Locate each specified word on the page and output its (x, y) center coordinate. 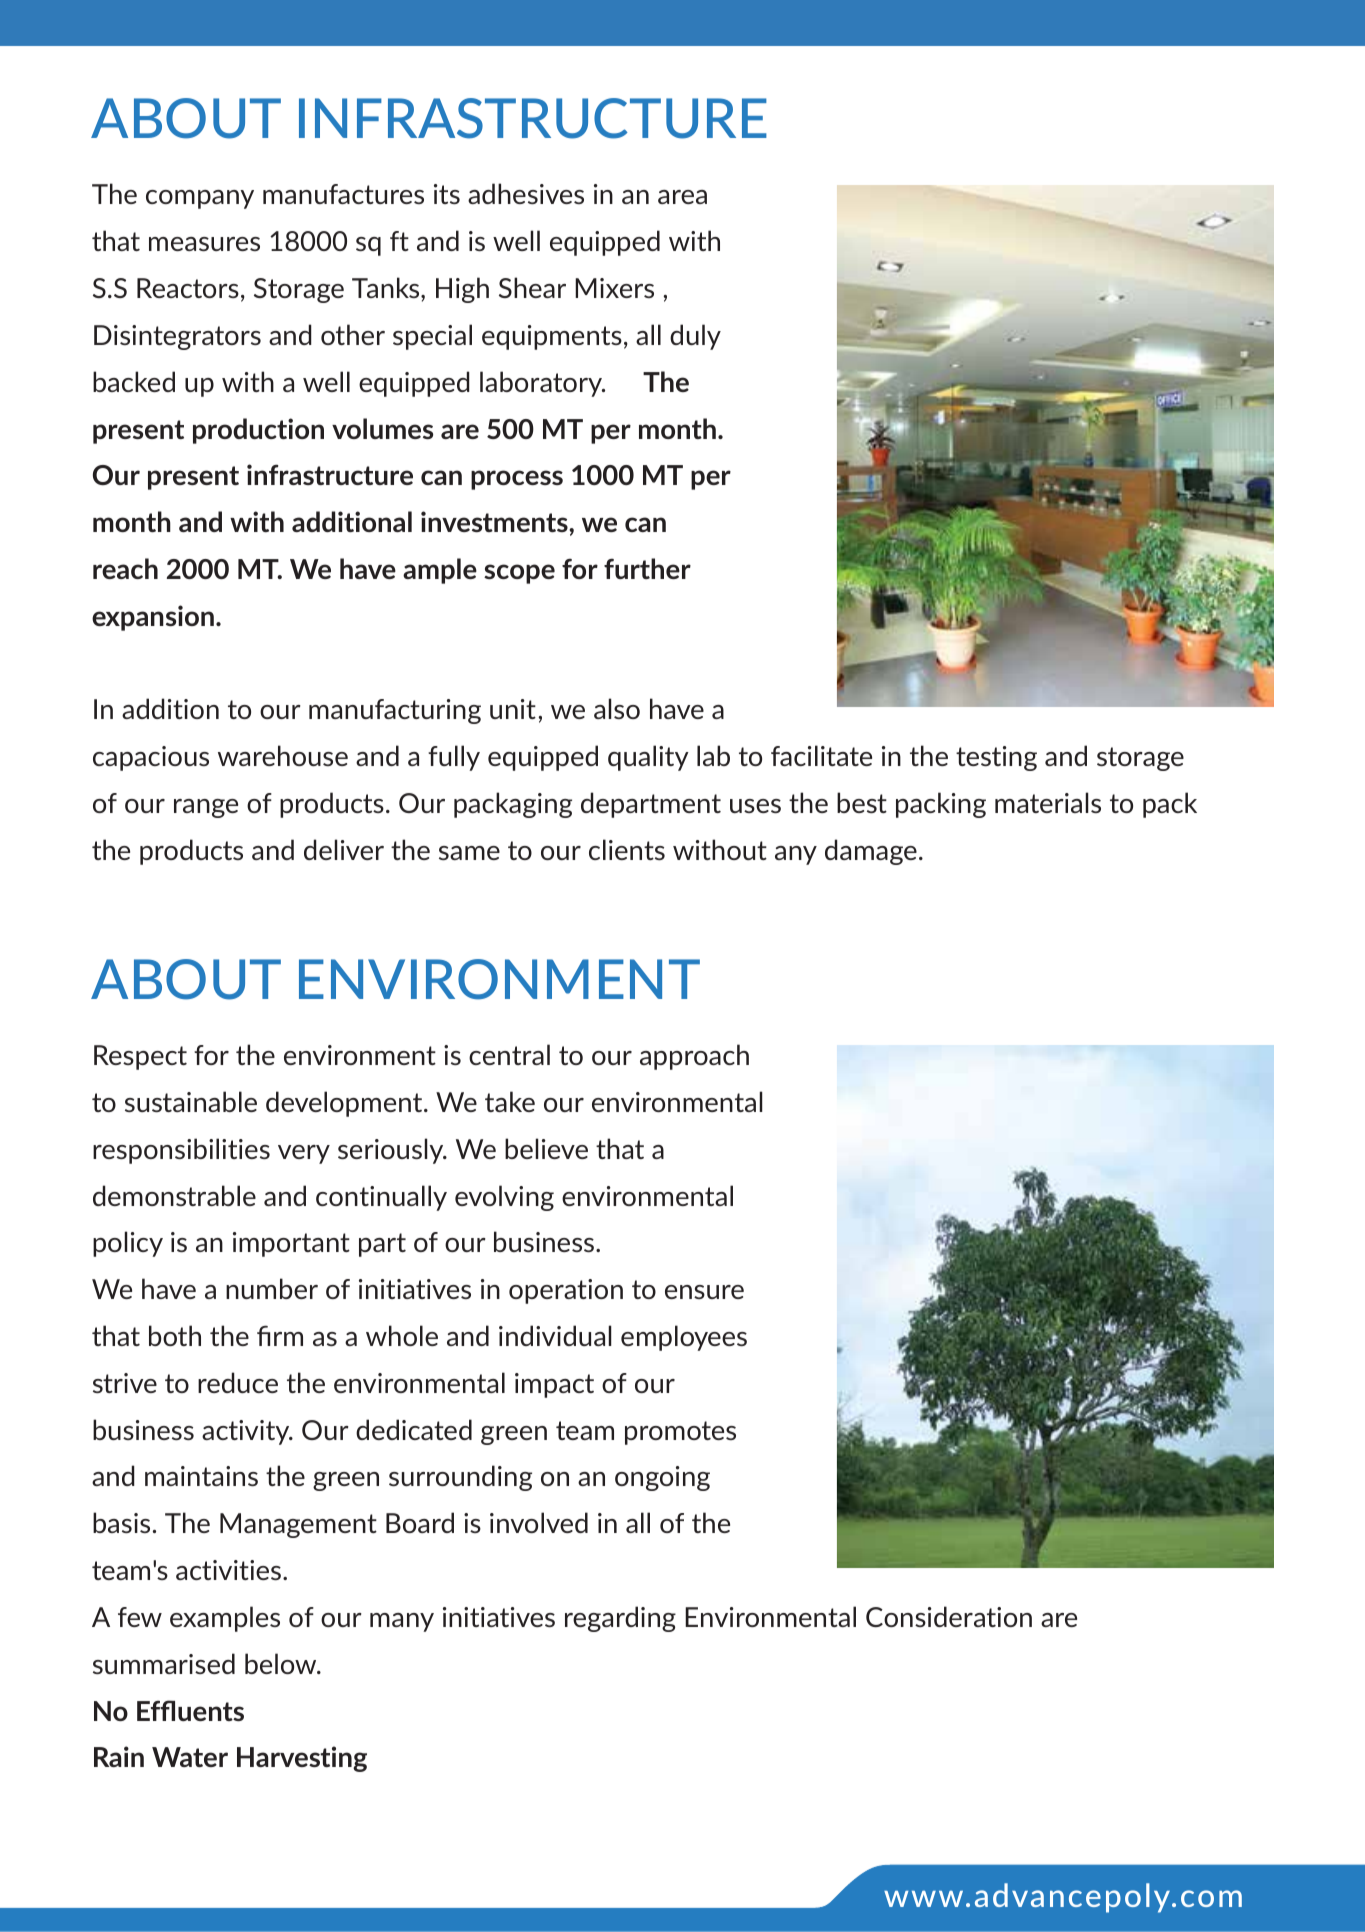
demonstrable (174, 1195)
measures (204, 244)
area (682, 197)
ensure (704, 1292)
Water (190, 1757)
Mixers (614, 288)
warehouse (283, 755)
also (617, 708)
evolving (504, 1198)
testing (996, 758)
